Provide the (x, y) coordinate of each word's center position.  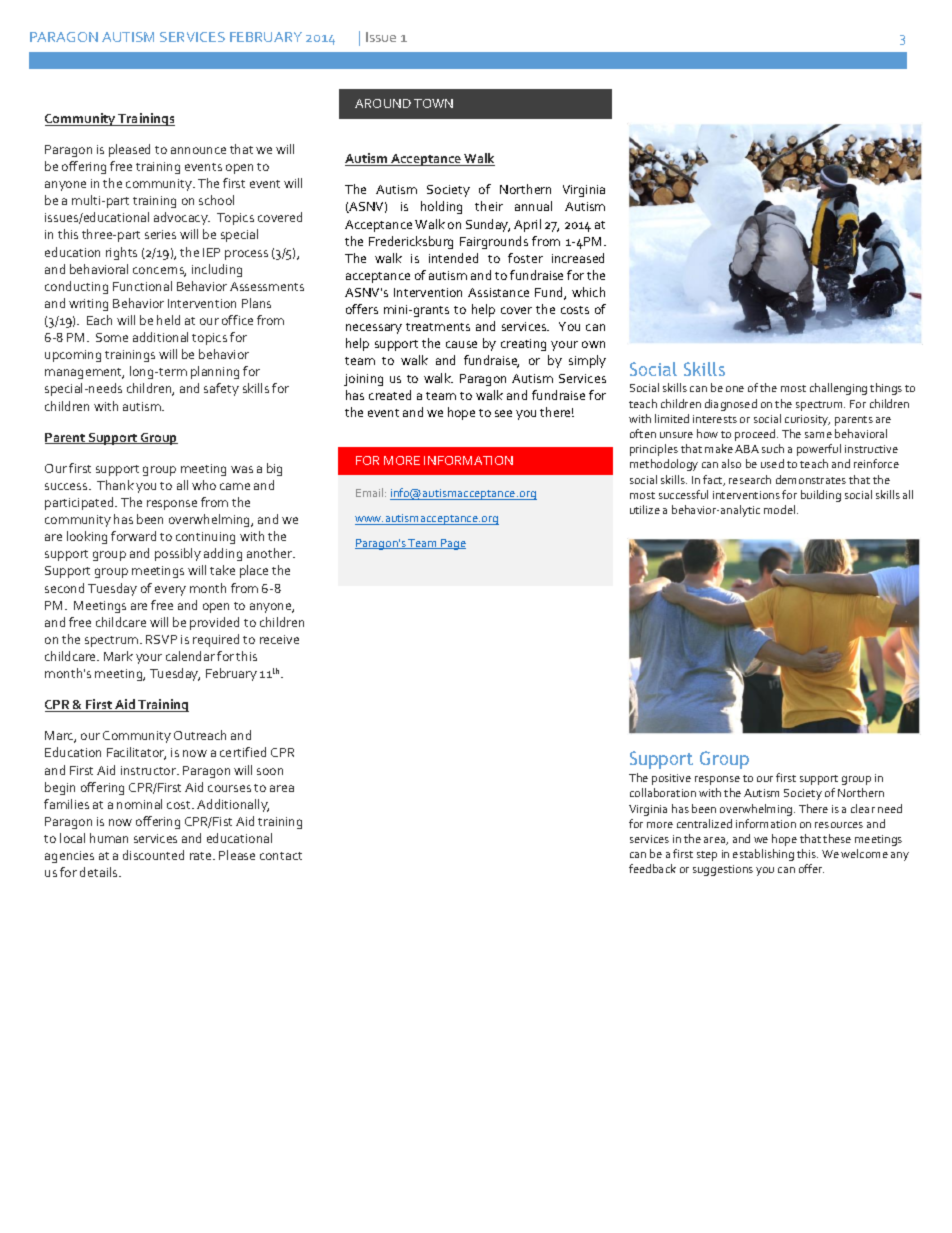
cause (461, 344)
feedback (652, 868)
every (170, 591)
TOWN (433, 103)
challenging (838, 389)
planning (215, 372)
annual (533, 206)
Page (452, 544)
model (781, 509)
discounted (153, 855)
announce (198, 150)
